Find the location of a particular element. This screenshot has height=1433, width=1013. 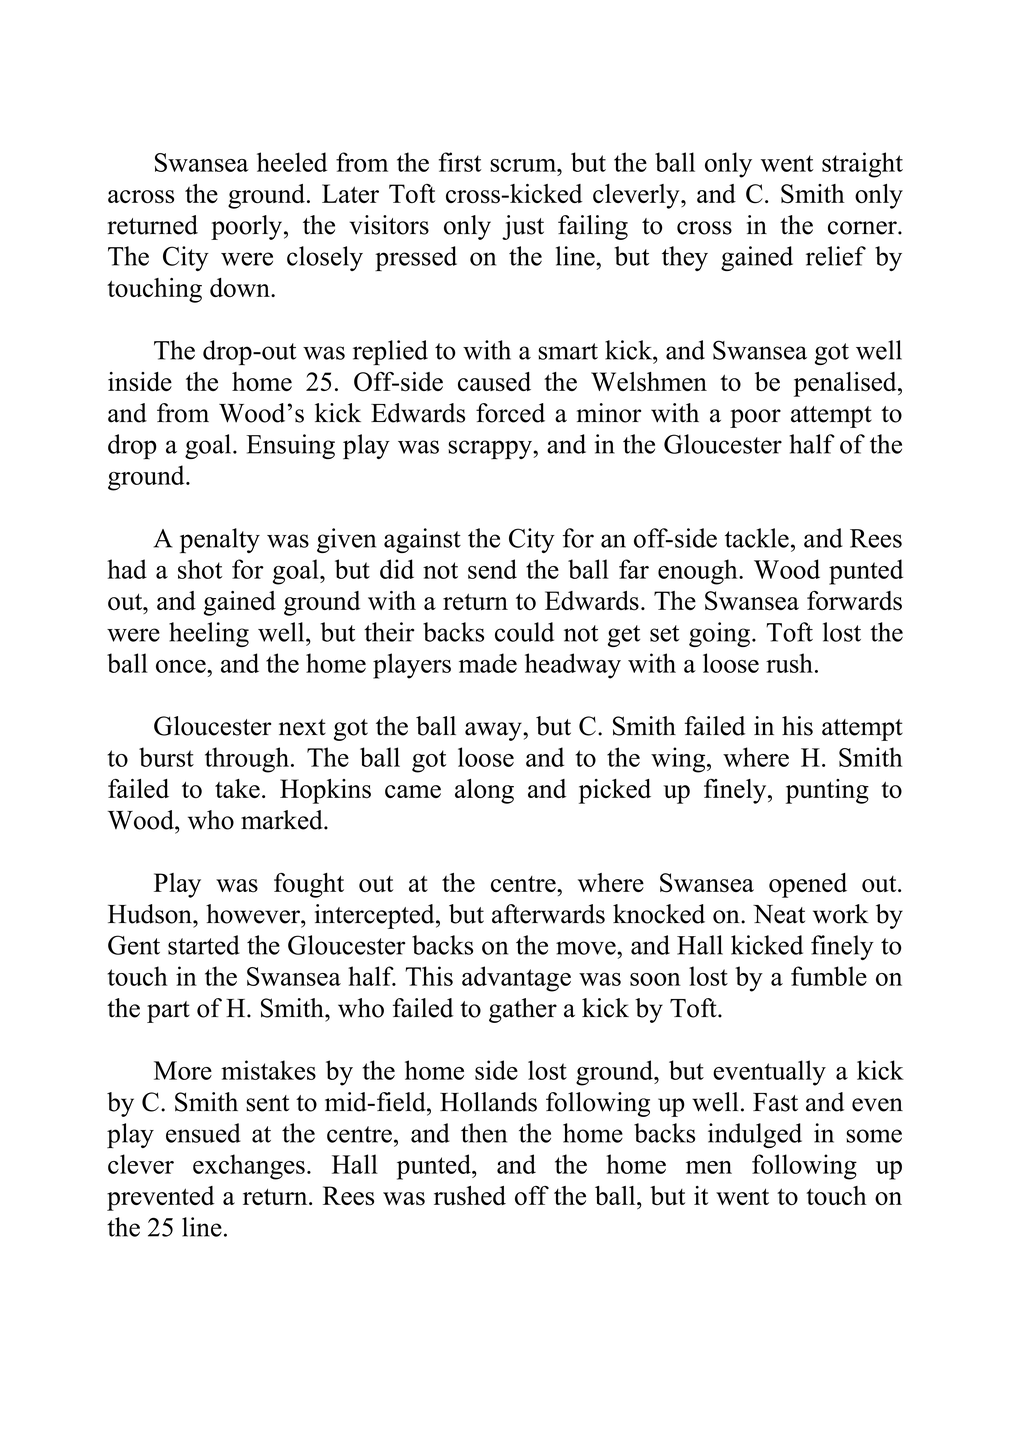

penalty is located at coordinates (220, 541).
